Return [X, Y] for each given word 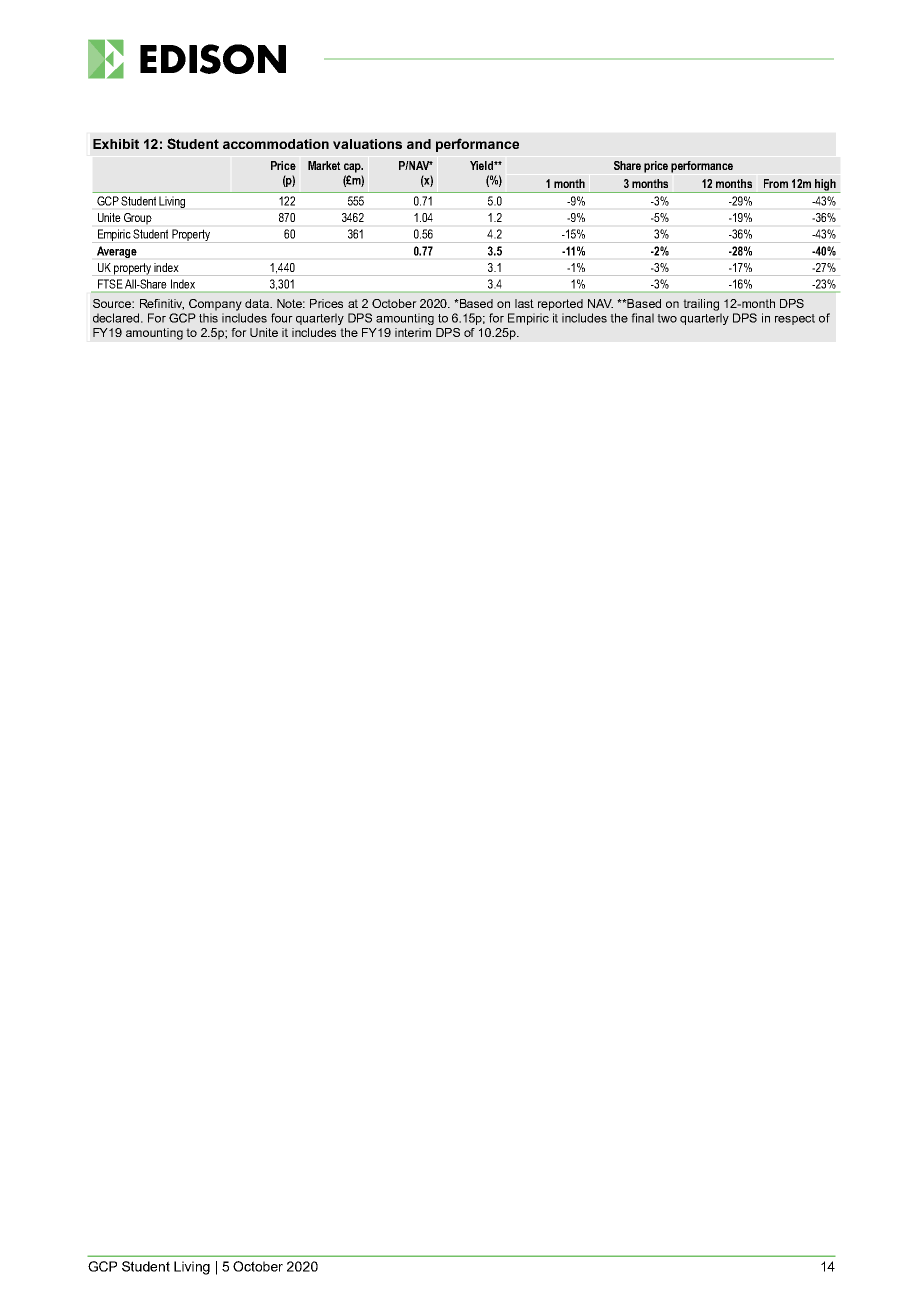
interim [413, 332]
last [524, 303]
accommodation [276, 144]
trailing [701, 305]
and [419, 144]
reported [560, 305]
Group [138, 219]
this [208, 318]
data [258, 303]
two [667, 318]
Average [117, 252]
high [825, 186]
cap [353, 168]
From [776, 183]
